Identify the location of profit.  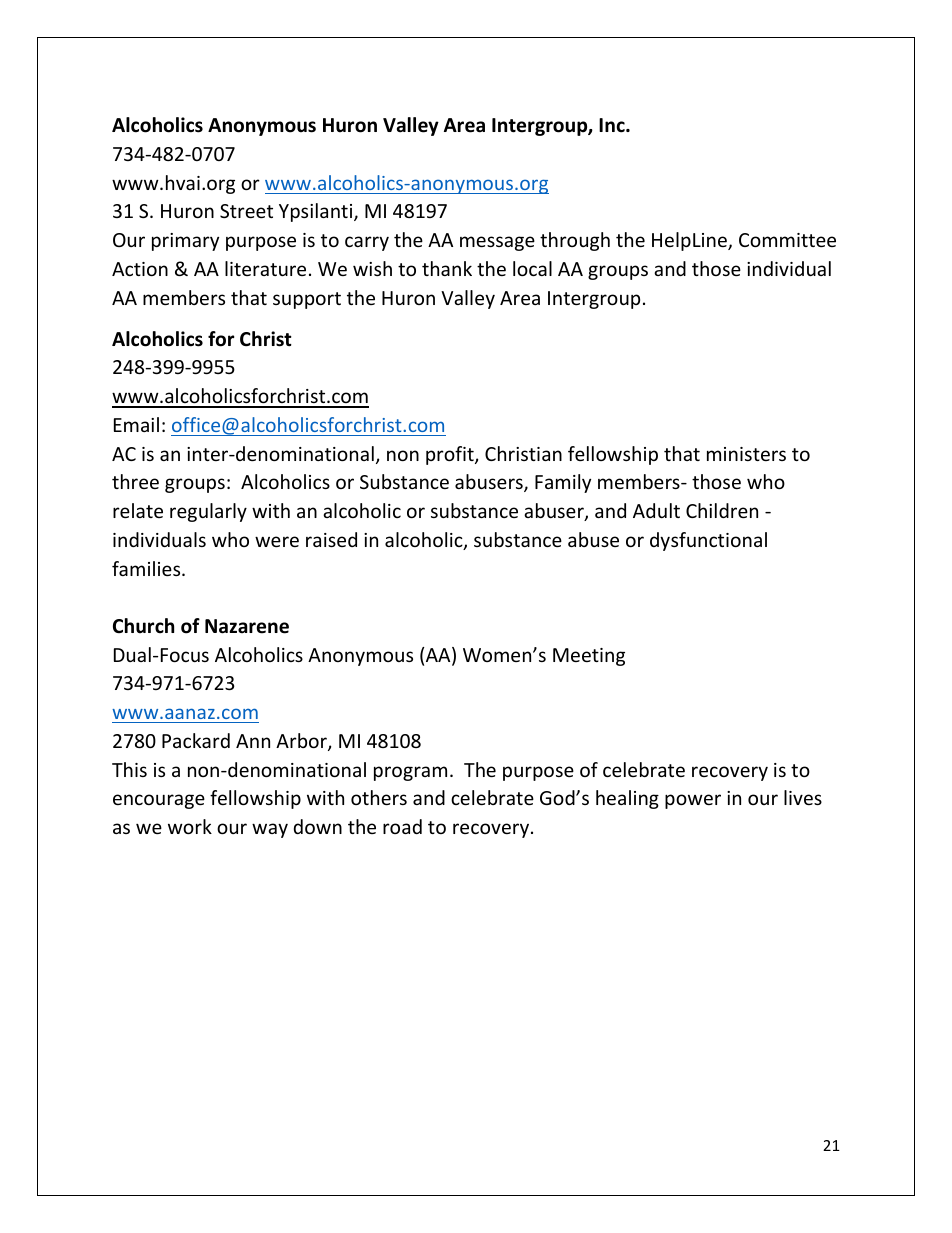
(451, 455).
